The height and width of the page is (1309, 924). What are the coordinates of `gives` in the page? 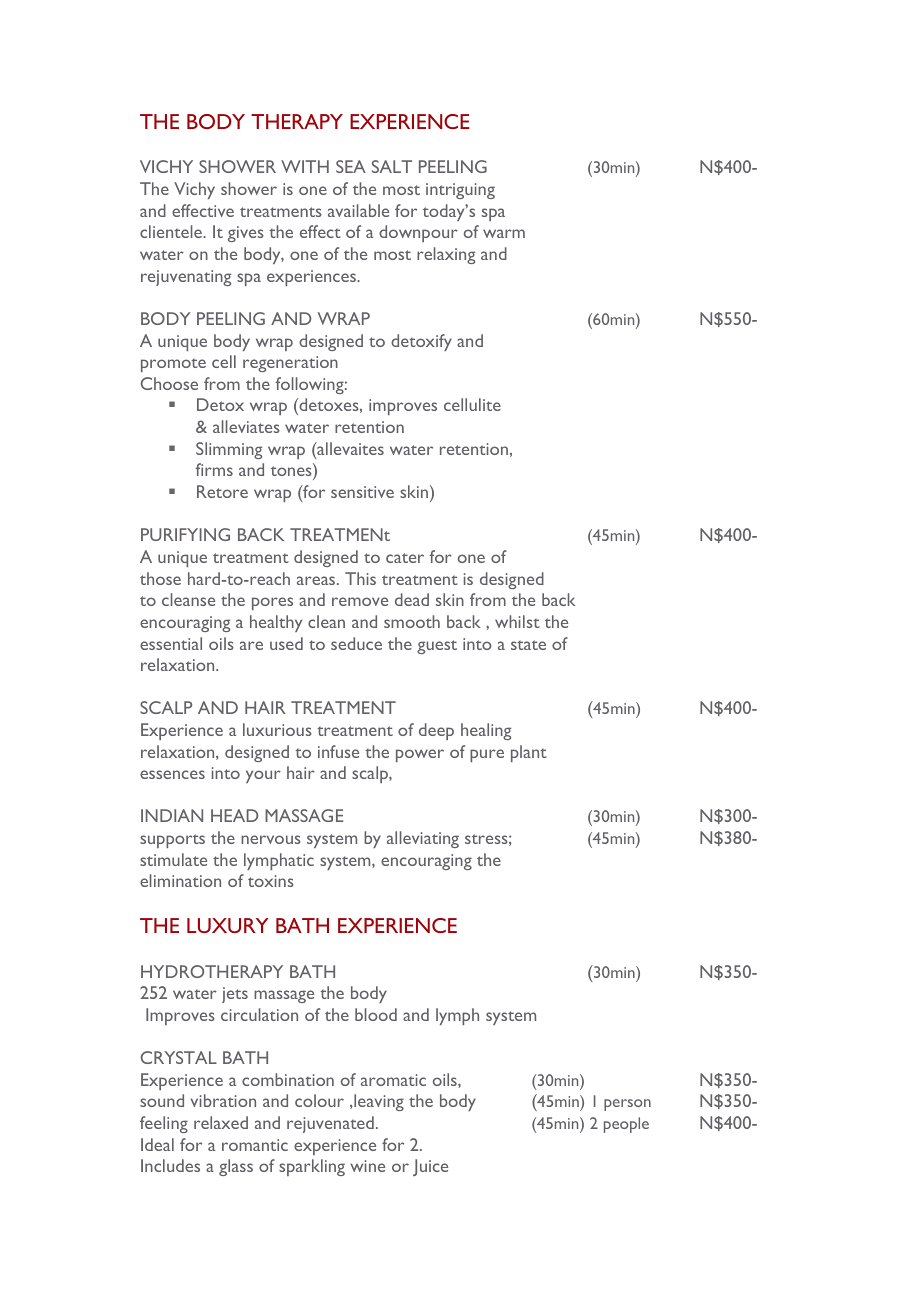 It's located at (246, 234).
